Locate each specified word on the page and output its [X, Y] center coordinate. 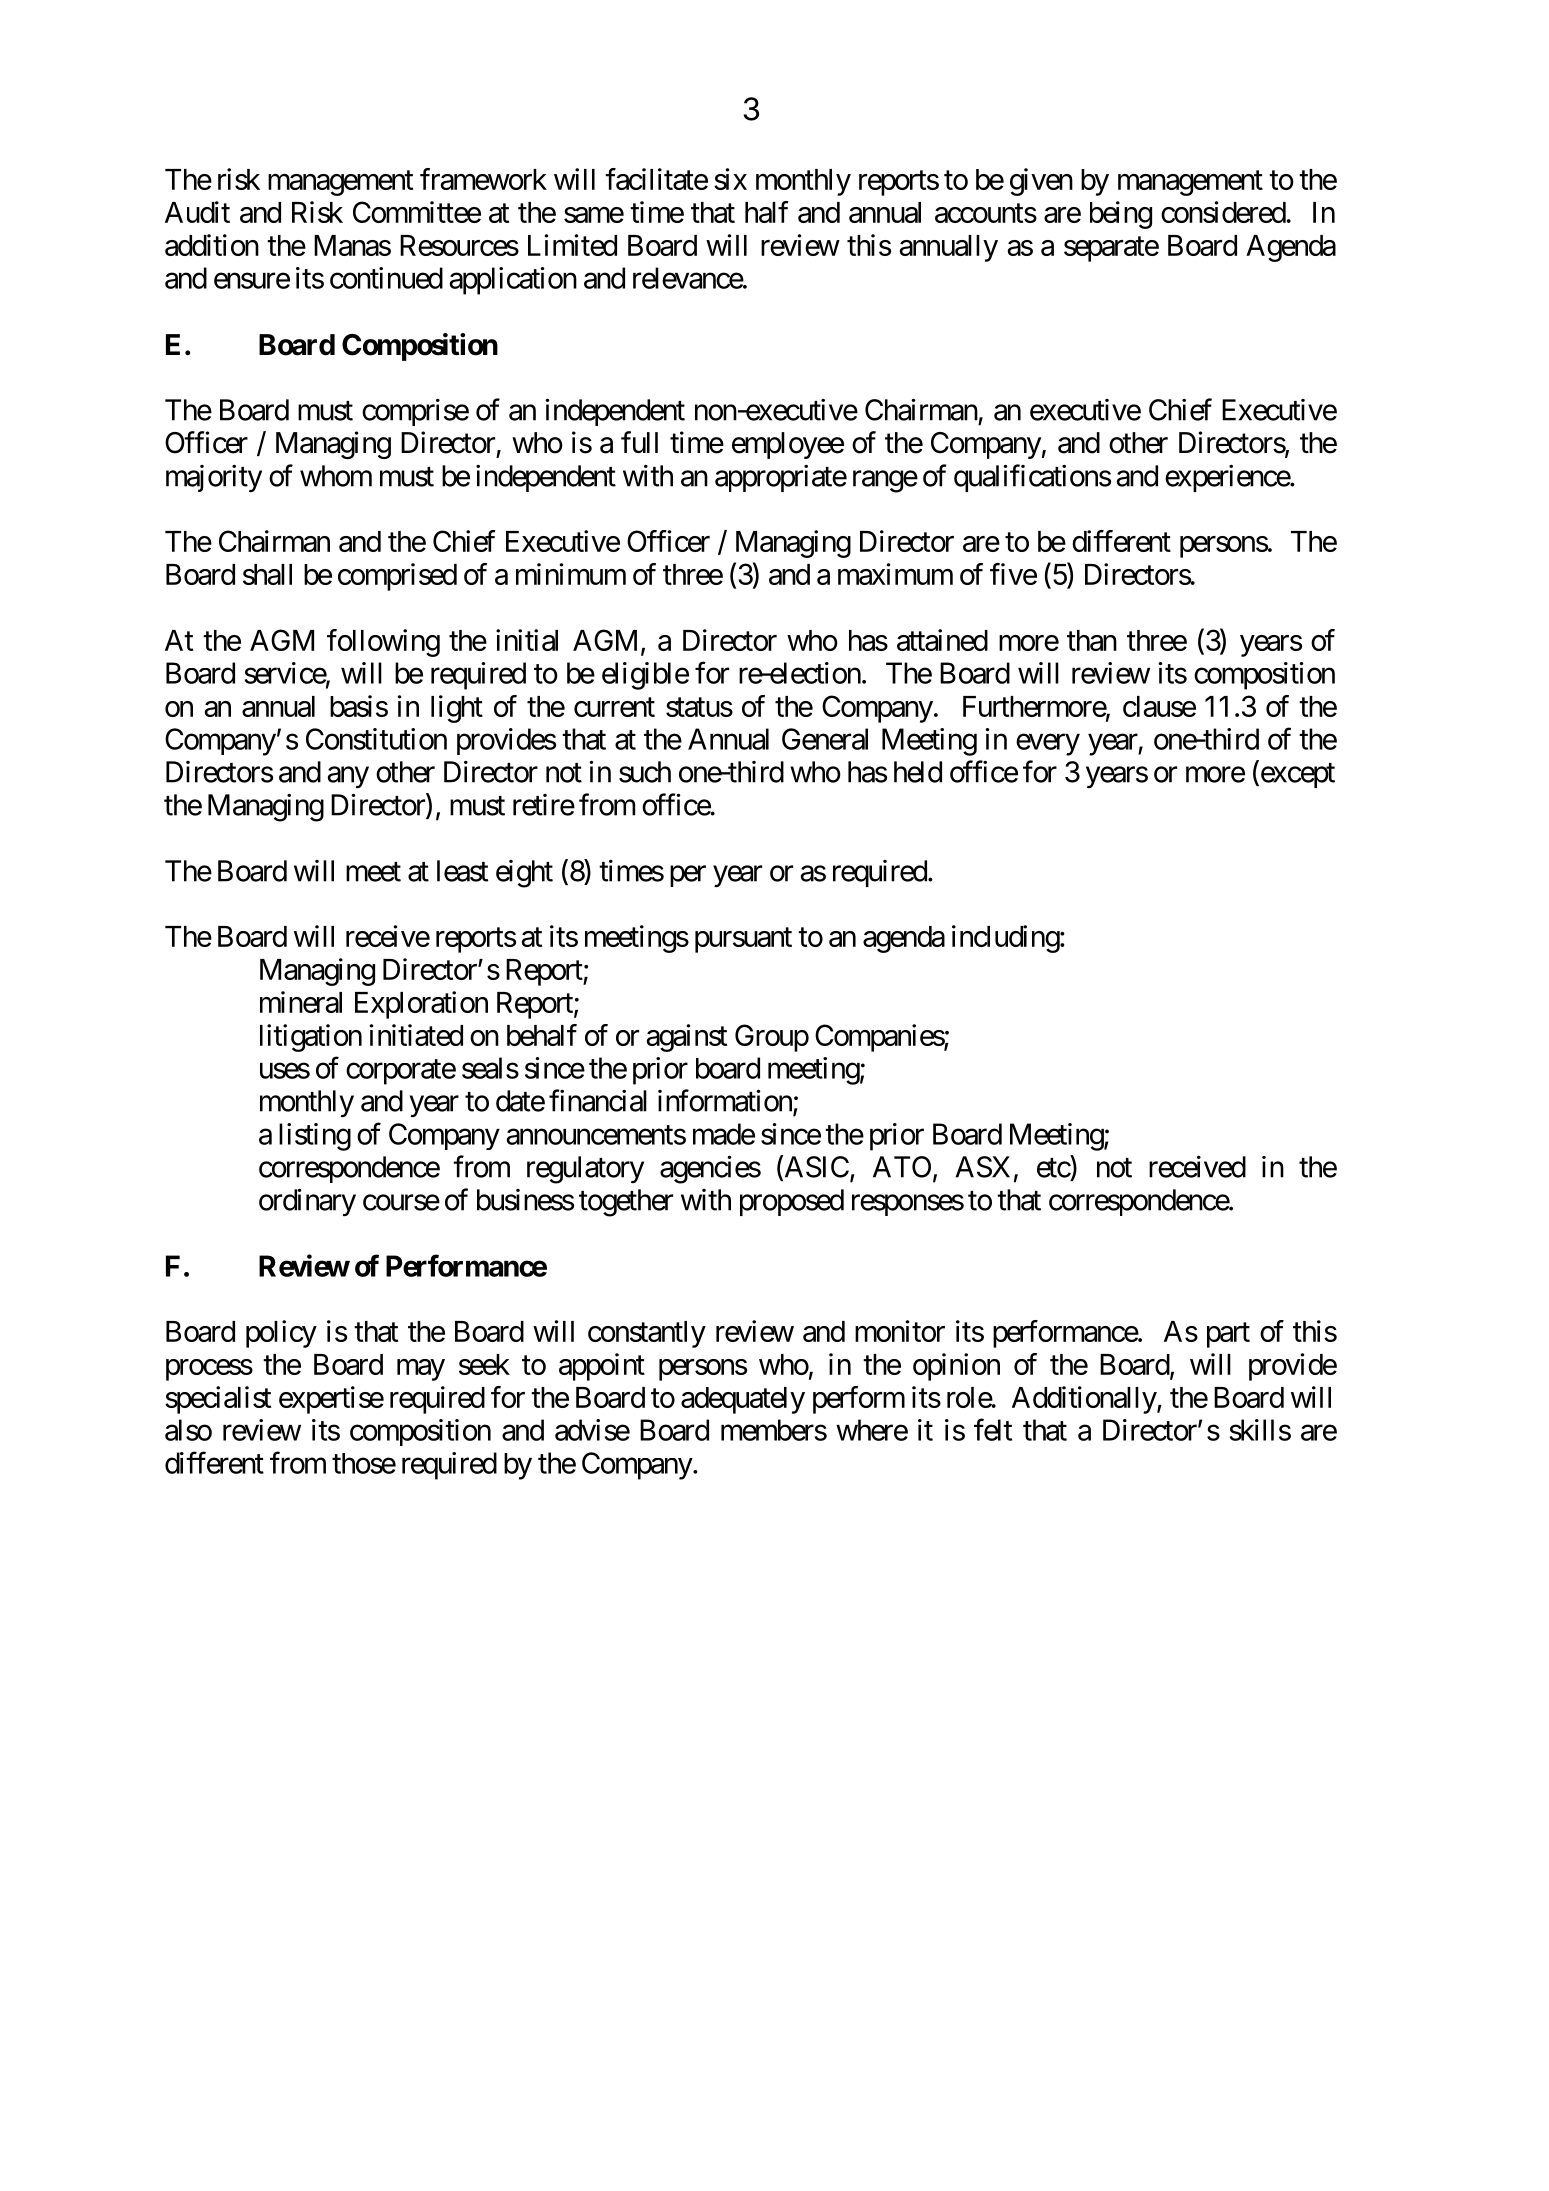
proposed [792, 1202]
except [1296, 775]
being [1121, 215]
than [1092, 640]
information [726, 1101]
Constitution [376, 739]
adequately [743, 1400]
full [639, 442]
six [730, 179]
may [421, 1370]
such [645, 772]
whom [336, 476]
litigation [311, 1038]
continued [386, 278]
